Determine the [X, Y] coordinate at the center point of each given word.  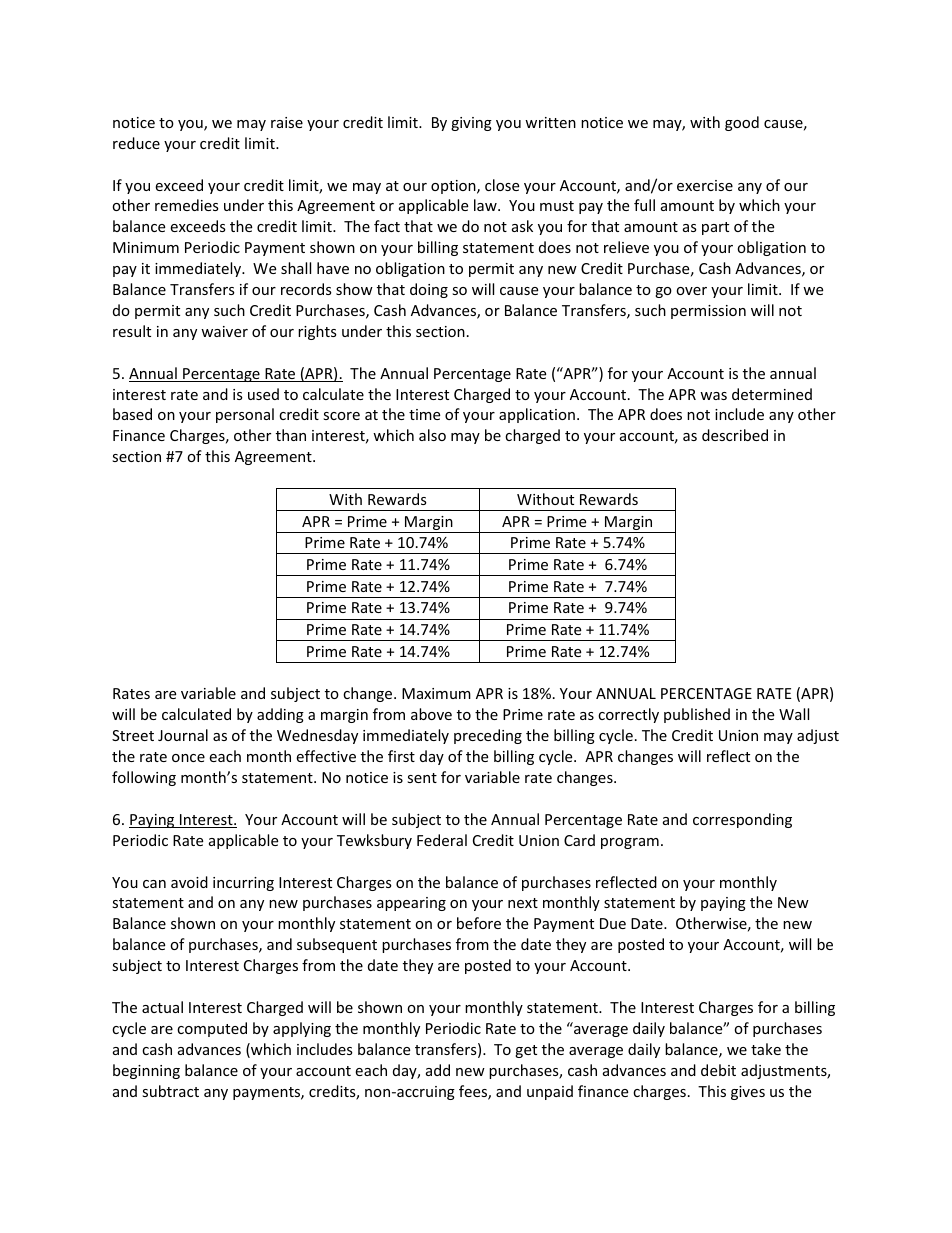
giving [471, 124]
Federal [442, 840]
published [697, 715]
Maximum [436, 693]
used [263, 394]
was [713, 396]
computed [212, 1029]
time [424, 414]
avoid [189, 882]
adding [280, 715]
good [742, 123]
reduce [136, 143]
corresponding [742, 820]
